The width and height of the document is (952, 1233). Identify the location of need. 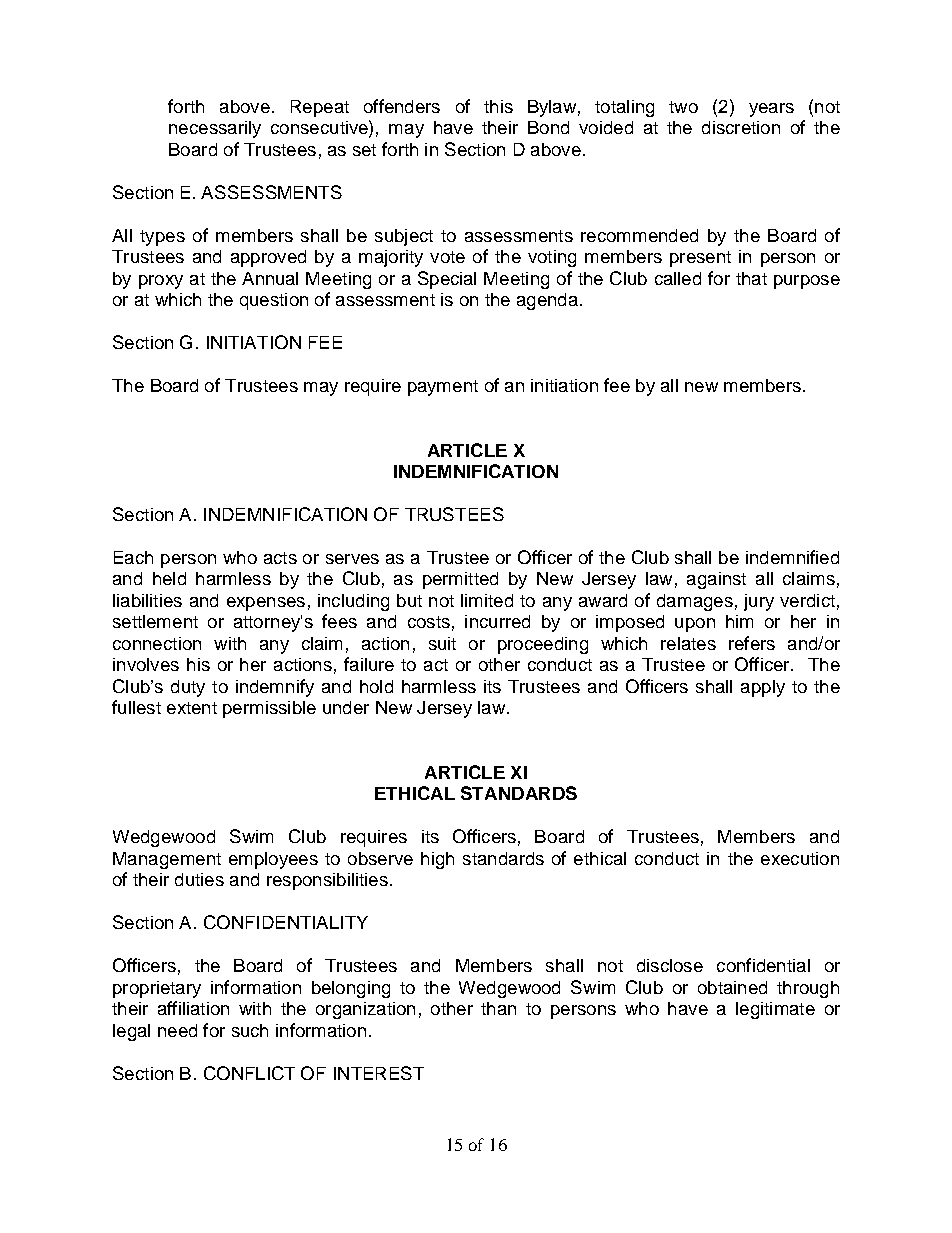
(177, 1030).
